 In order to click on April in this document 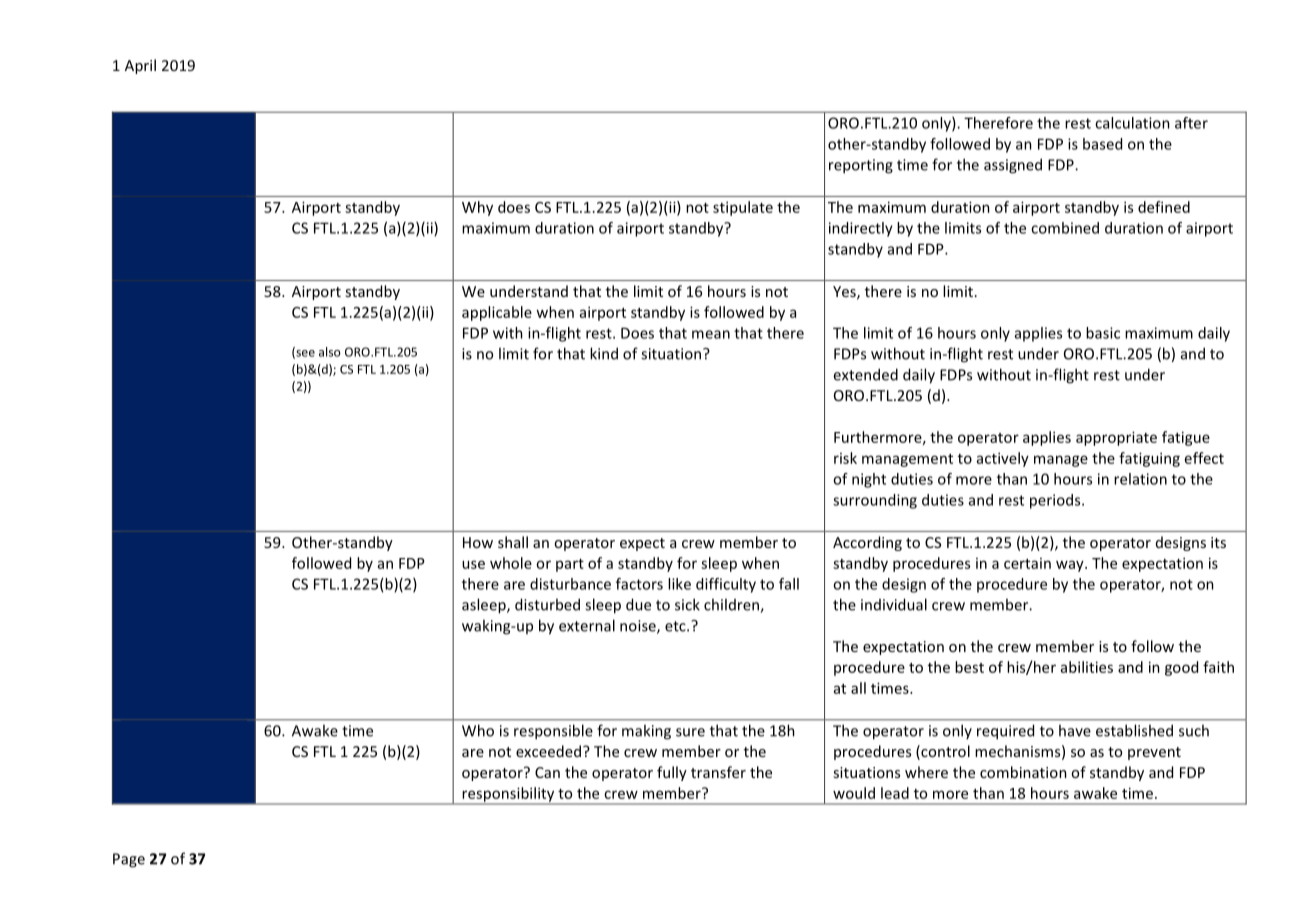, I will do `click(140, 66)`.
